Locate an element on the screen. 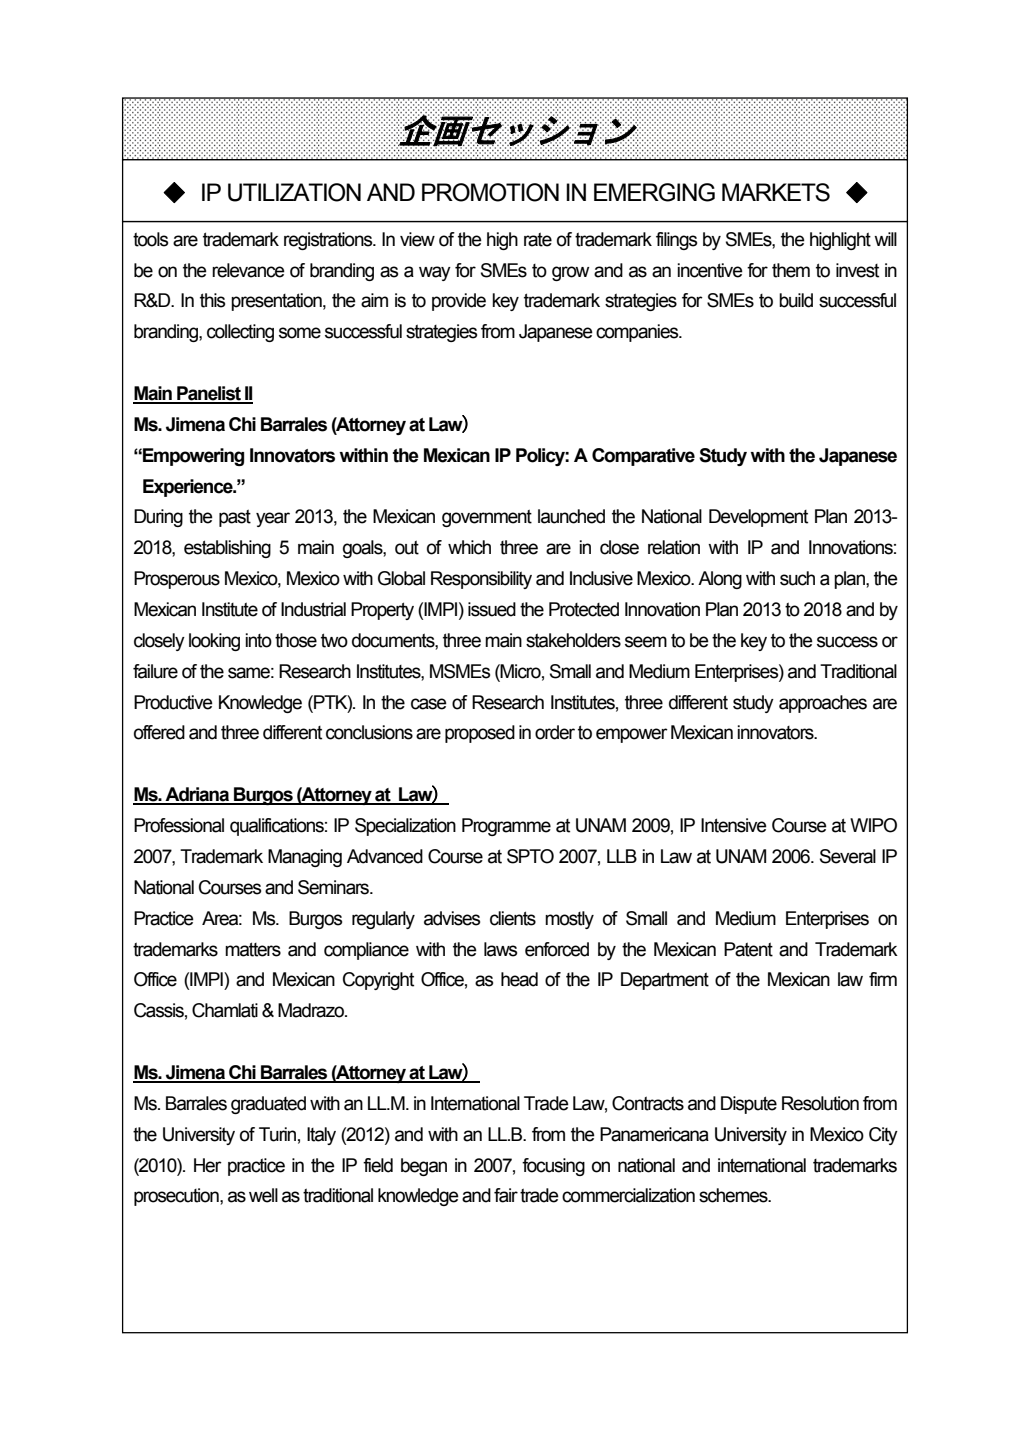 Image resolution: width=1029 pixels, height=1456 pixels. MARKETS is located at coordinates (776, 192).
